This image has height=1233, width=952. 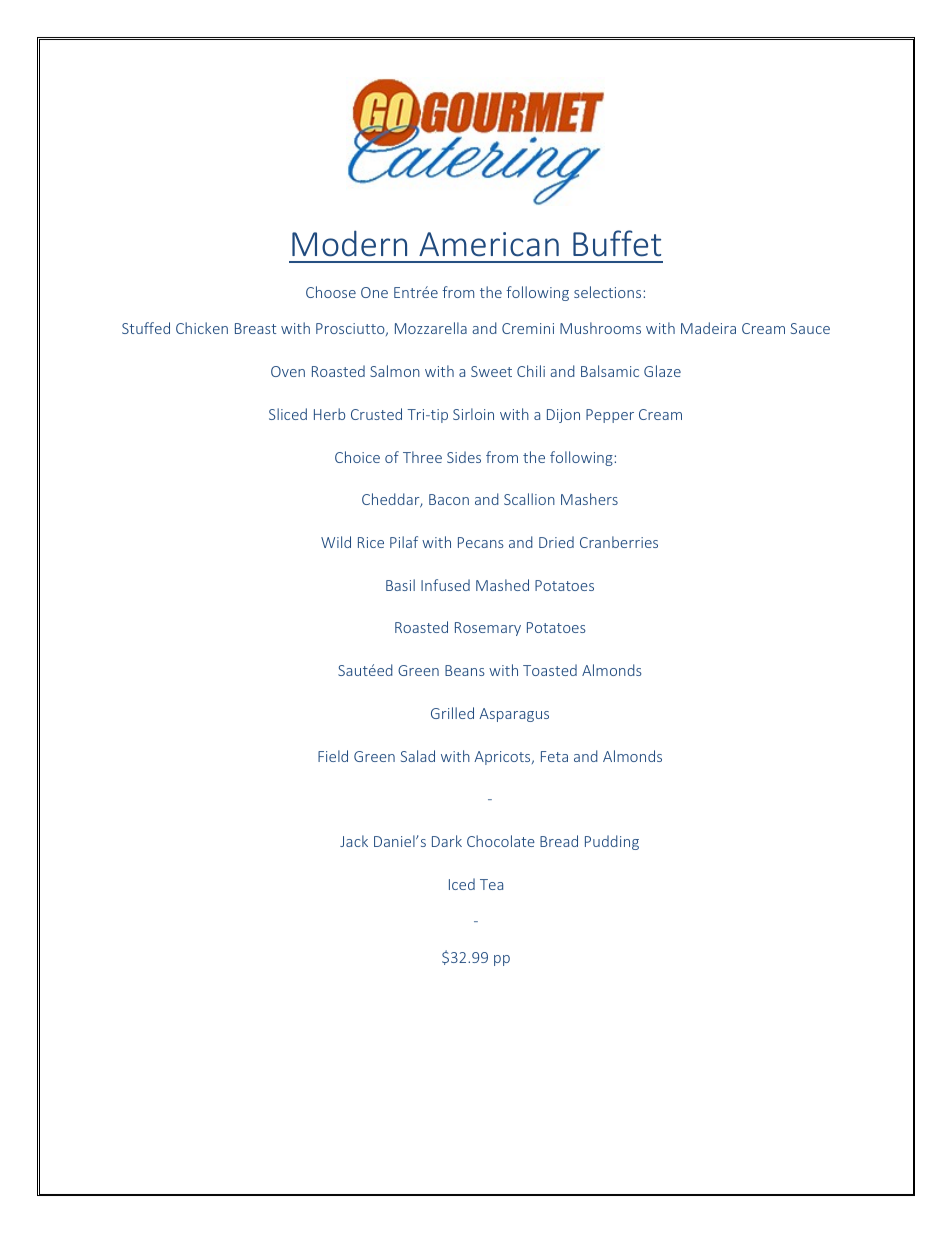 I want to click on Pecans, so click(x=481, y=542).
